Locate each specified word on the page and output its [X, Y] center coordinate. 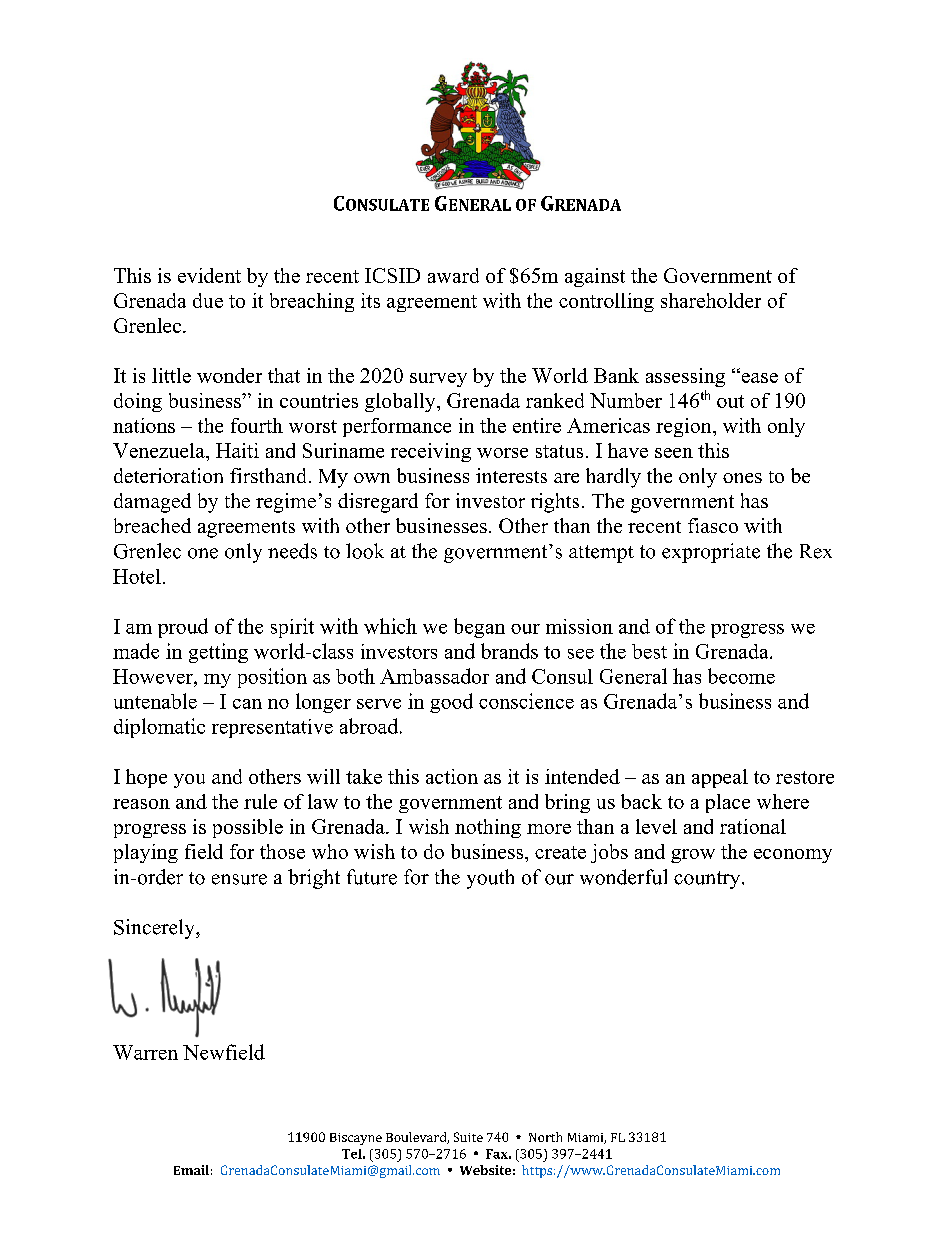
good [451, 703]
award [453, 275]
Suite [468, 1137]
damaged [152, 503]
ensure [239, 879]
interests [511, 475]
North [545, 1137]
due [208, 300]
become [741, 676]
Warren [145, 1052]
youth [490, 879]
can [247, 704]
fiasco [713, 525]
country [708, 880]
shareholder [711, 300]
